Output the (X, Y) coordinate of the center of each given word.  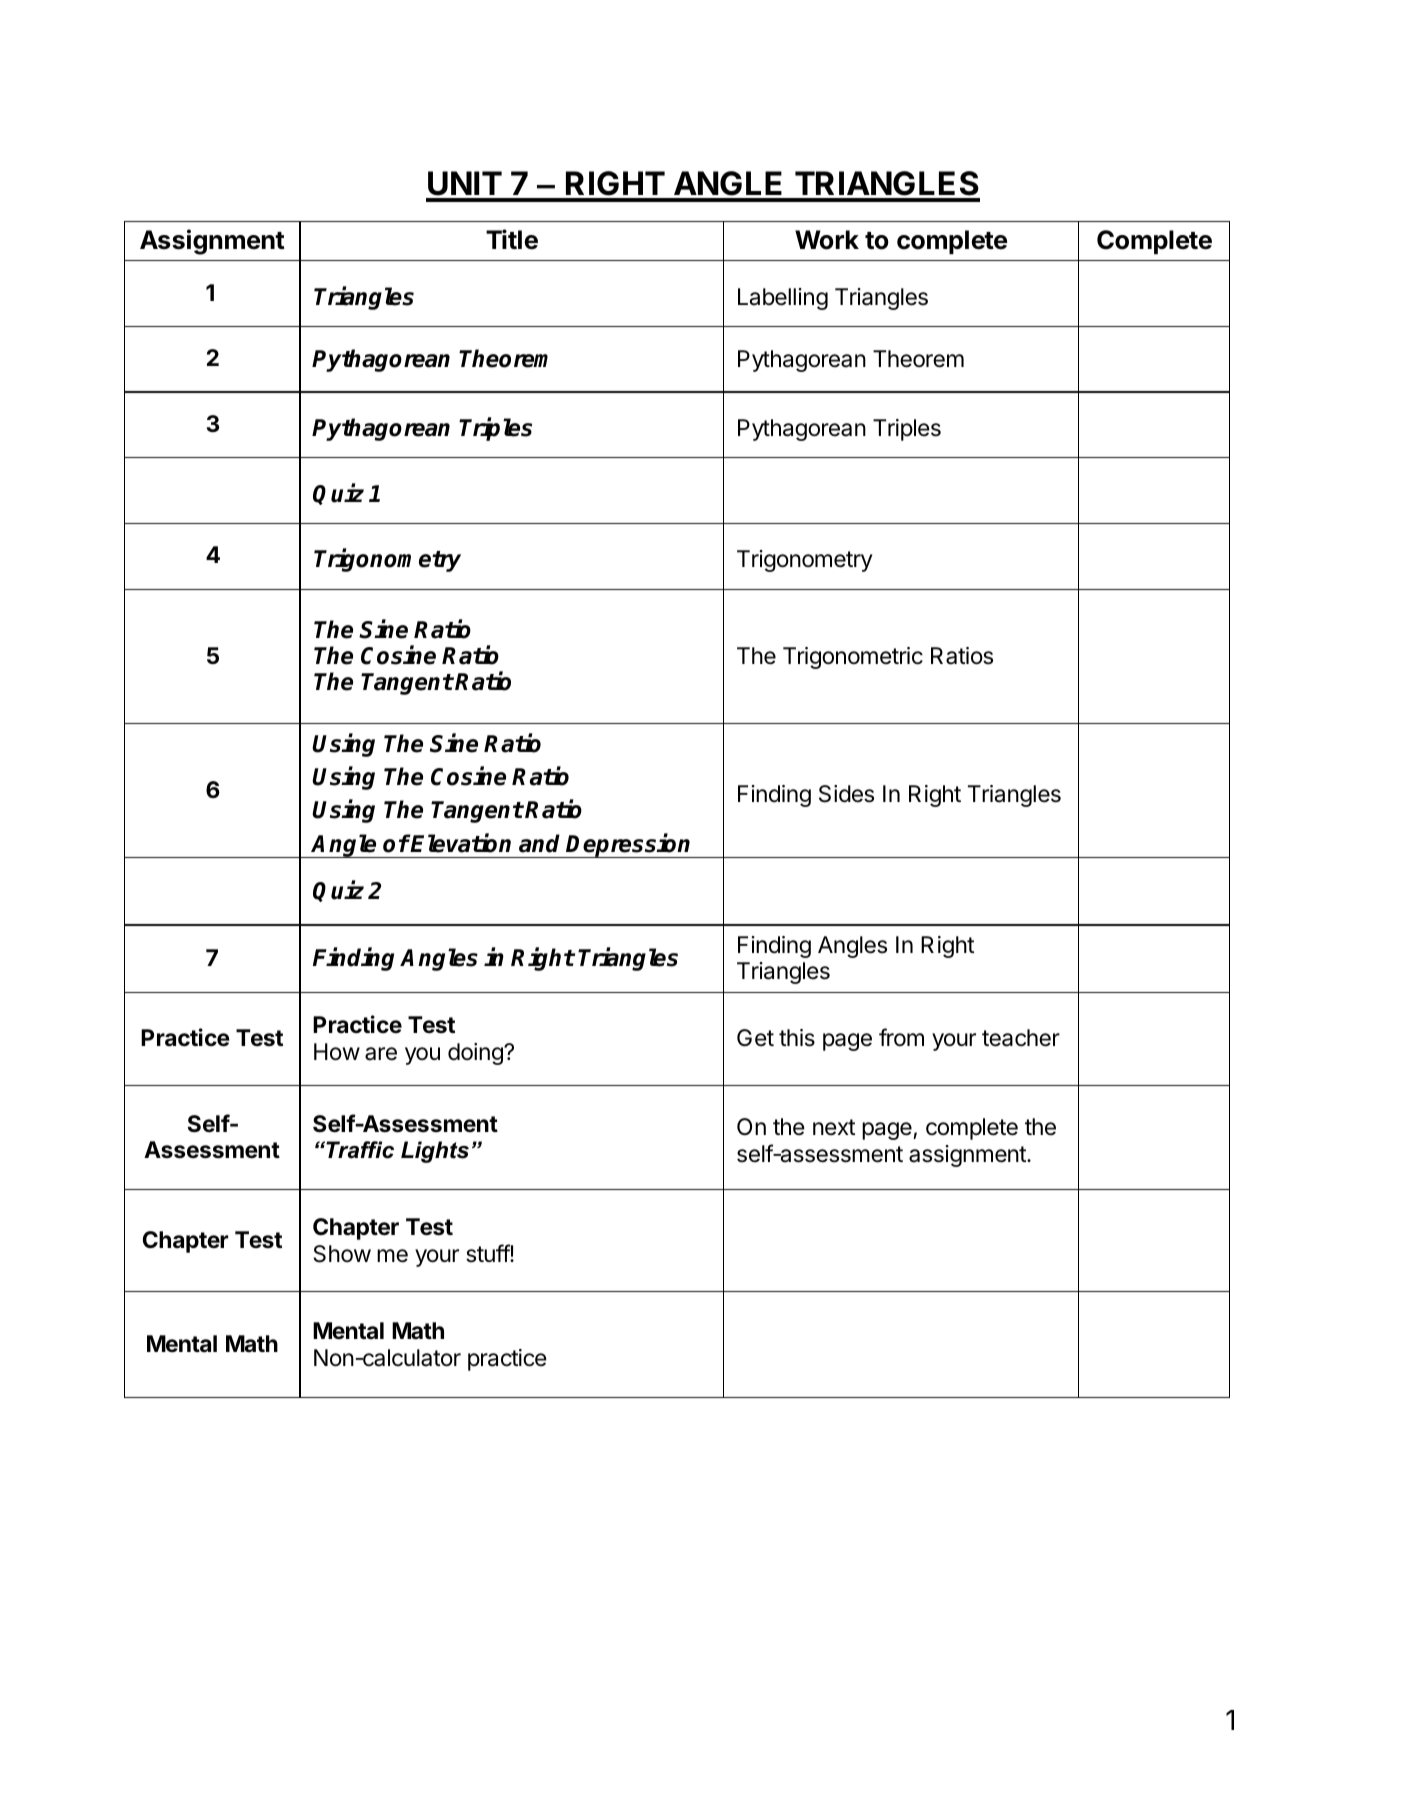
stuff (488, 1253)
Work (827, 240)
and (539, 843)
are (381, 1054)
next (834, 1127)
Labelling (783, 299)
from (901, 1037)
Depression (629, 845)
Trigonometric (853, 658)
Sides (846, 794)
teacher (1021, 1038)
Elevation (460, 843)
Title (512, 239)
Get (755, 1038)
